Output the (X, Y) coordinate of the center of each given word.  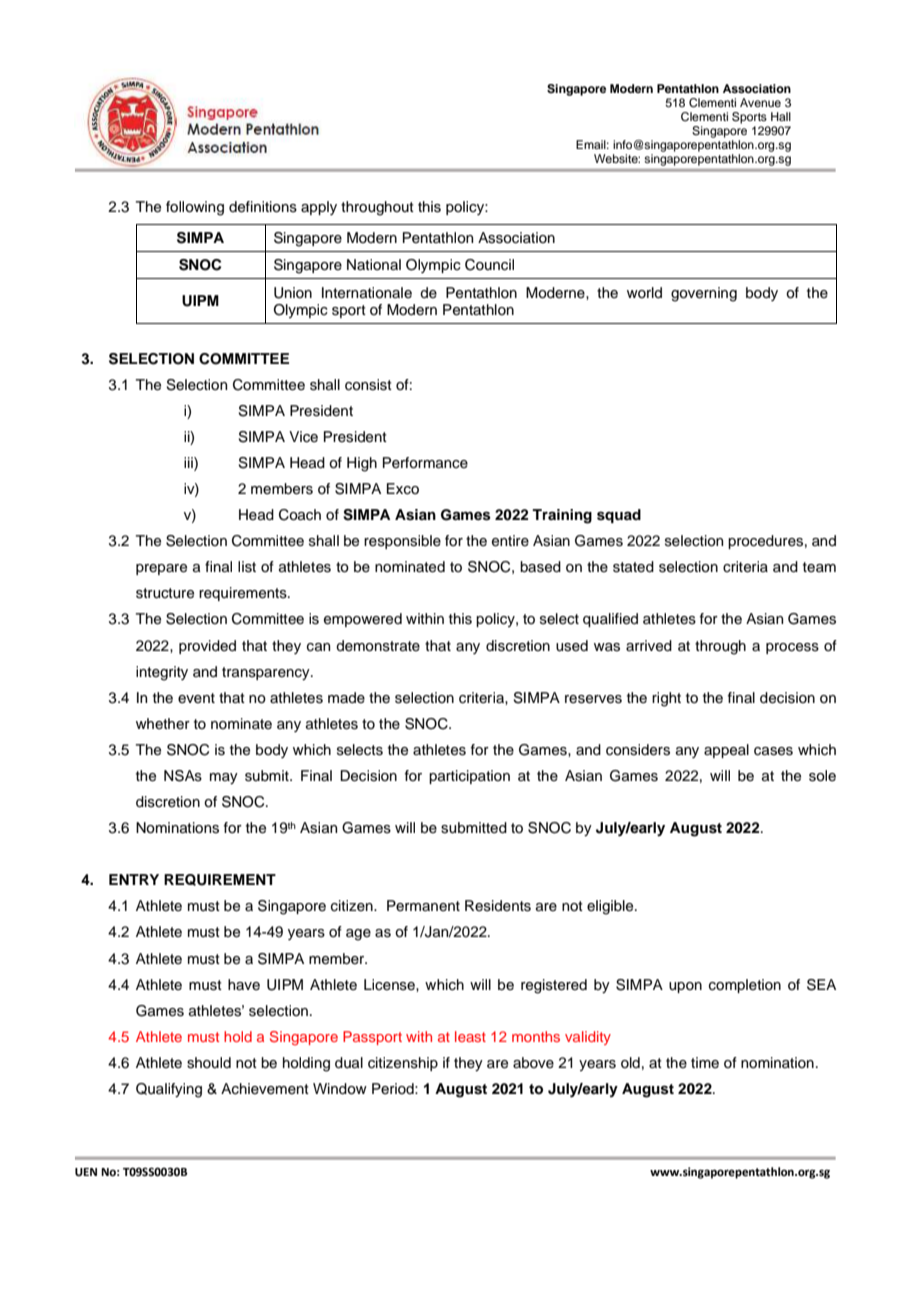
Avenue (760, 102)
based (540, 567)
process (792, 648)
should (209, 1063)
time (705, 1062)
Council (489, 265)
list (247, 567)
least (470, 1036)
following (195, 208)
